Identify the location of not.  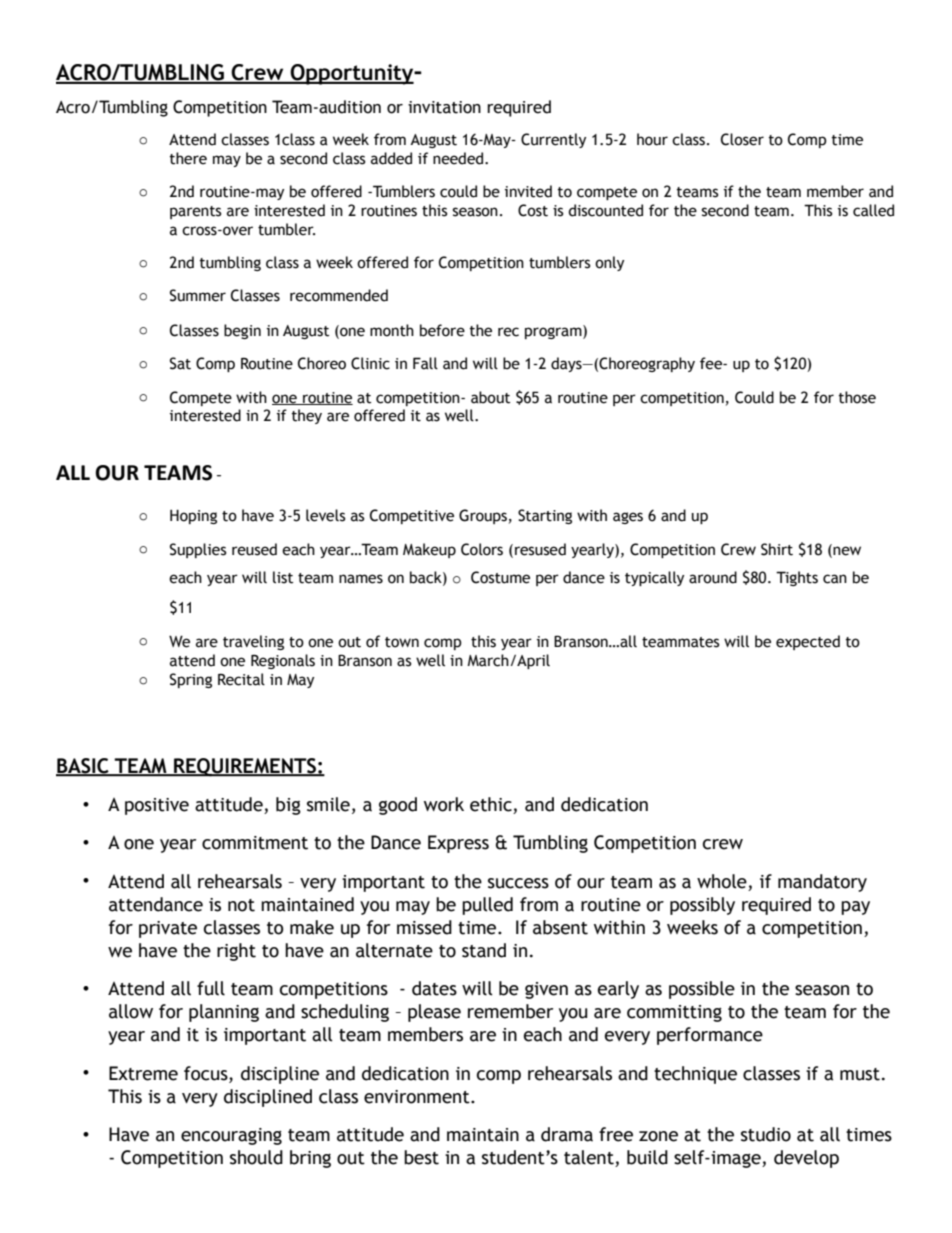
(241, 905).
